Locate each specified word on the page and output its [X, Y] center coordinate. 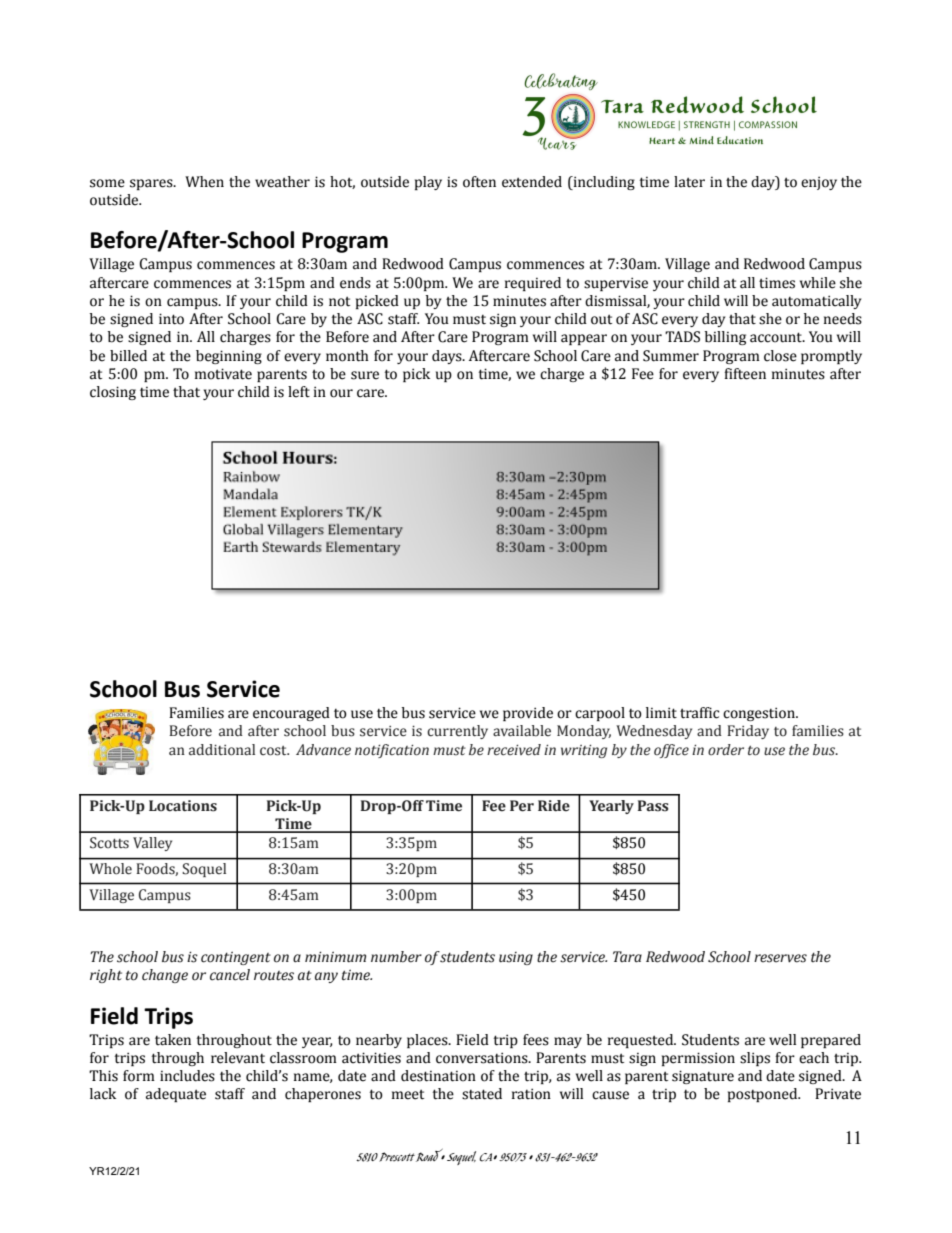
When [204, 182]
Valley [152, 844]
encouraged [291, 714]
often [479, 182]
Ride [554, 806]
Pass [653, 806]
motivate [223, 374]
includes [187, 1076]
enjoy [819, 183]
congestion [760, 714]
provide [528, 714]
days [448, 357]
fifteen [745, 374]
